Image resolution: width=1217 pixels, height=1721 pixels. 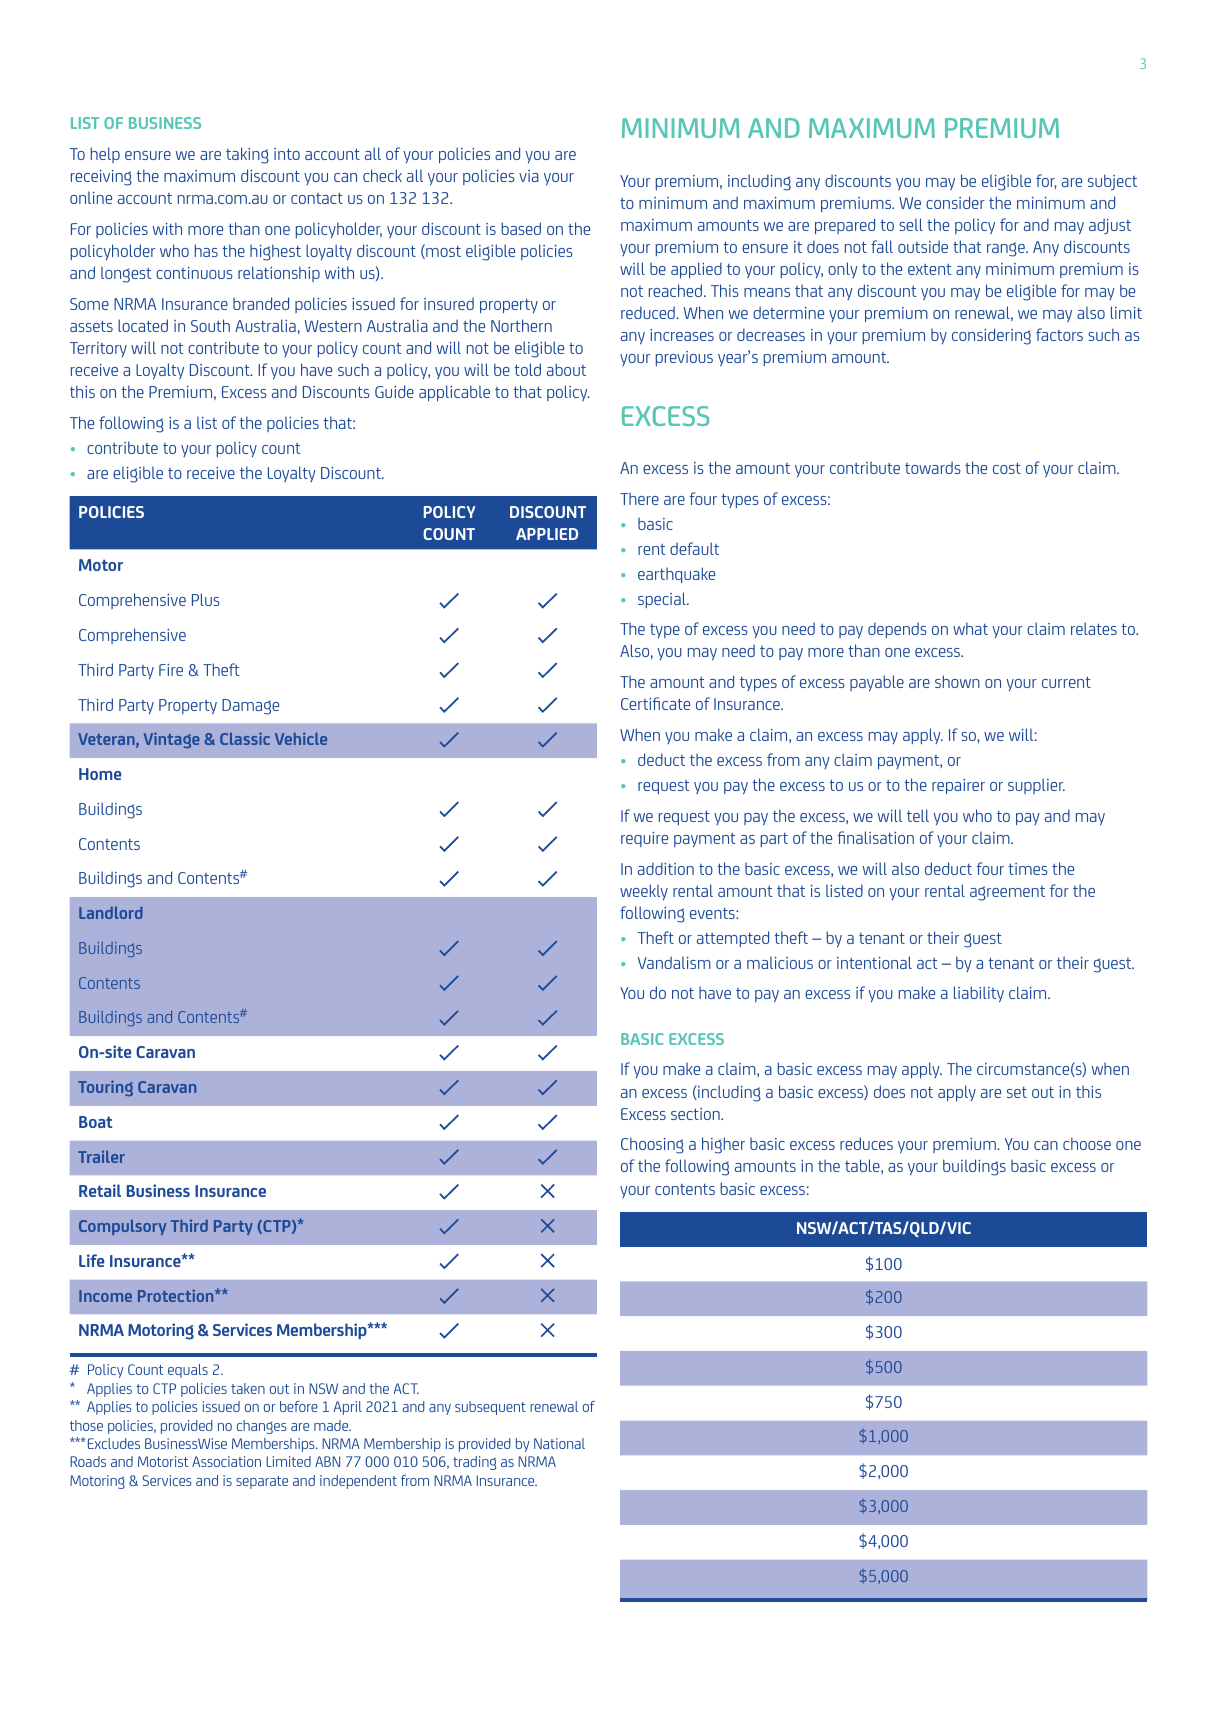 What do you see at coordinates (674, 962) in the document?
I see `Vandalism` at bounding box center [674, 962].
